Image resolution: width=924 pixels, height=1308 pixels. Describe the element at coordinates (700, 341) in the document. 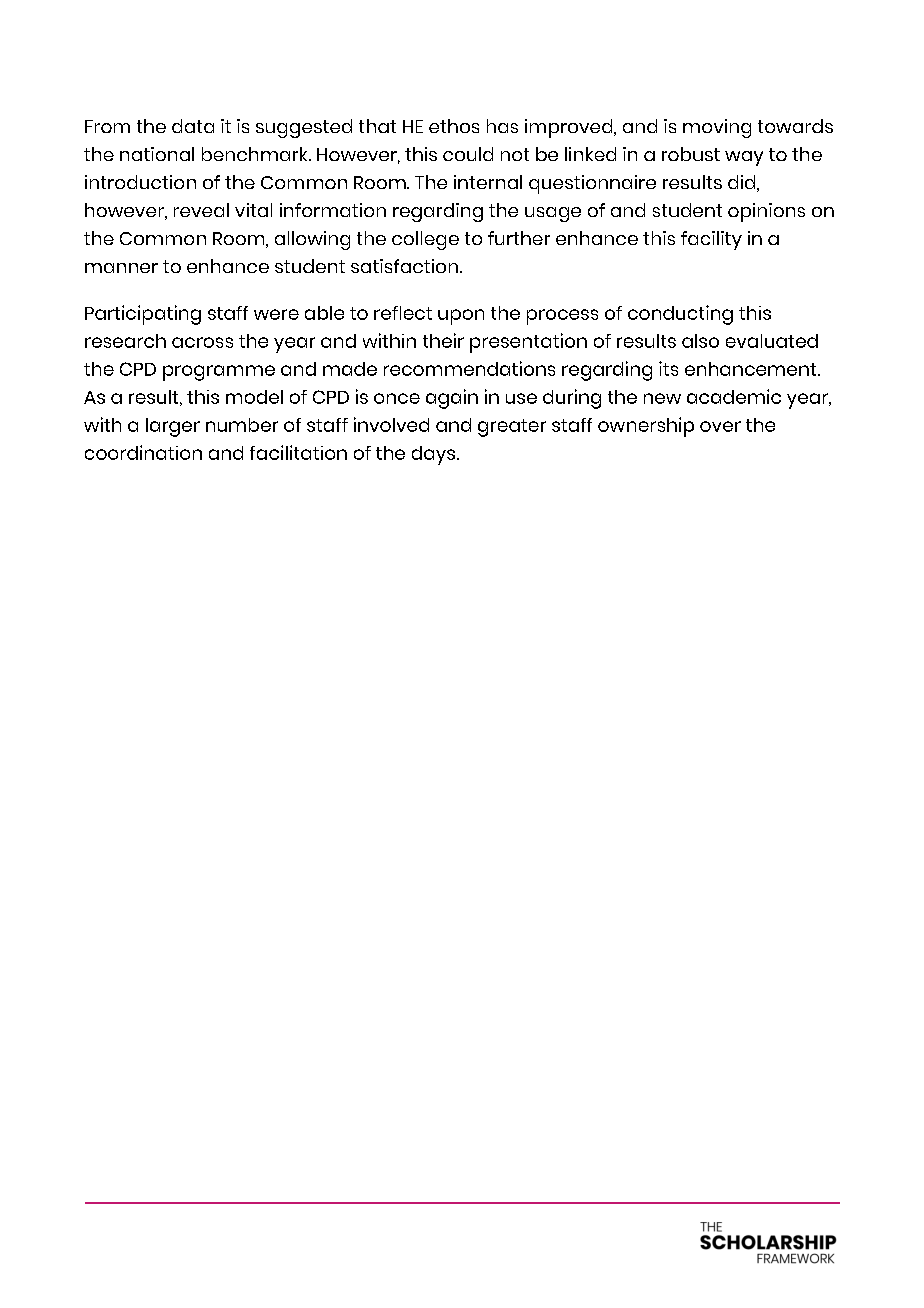

I see `also` at that location.
